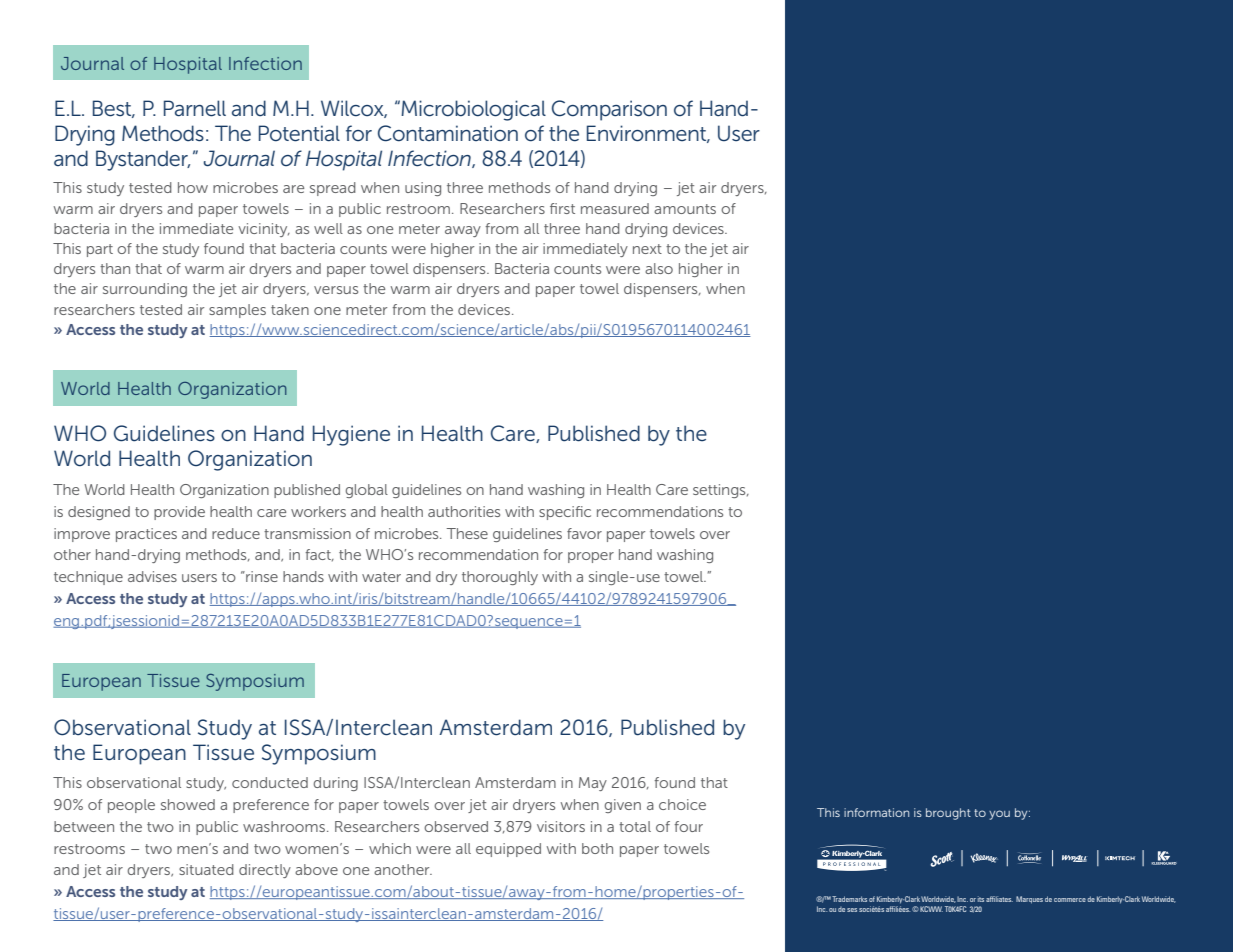 The height and width of the screenshot is (952, 1233). Describe the element at coordinates (597, 848) in the screenshot. I see `both` at that location.
